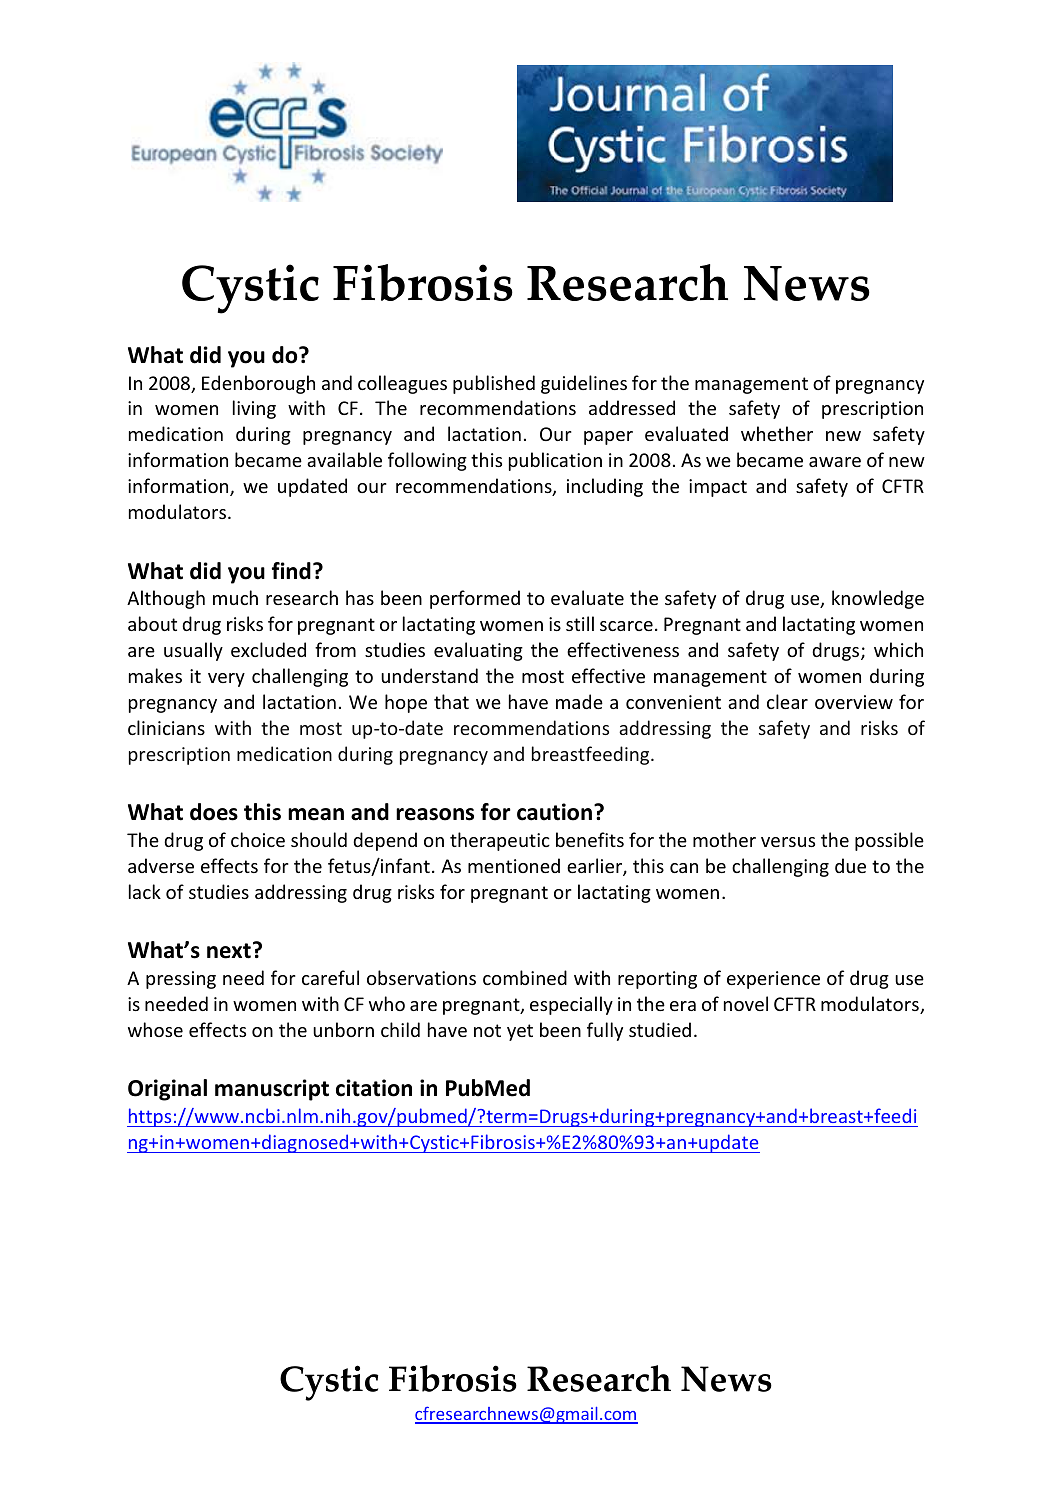 The image size is (1052, 1488). I want to click on published, so click(494, 384).
